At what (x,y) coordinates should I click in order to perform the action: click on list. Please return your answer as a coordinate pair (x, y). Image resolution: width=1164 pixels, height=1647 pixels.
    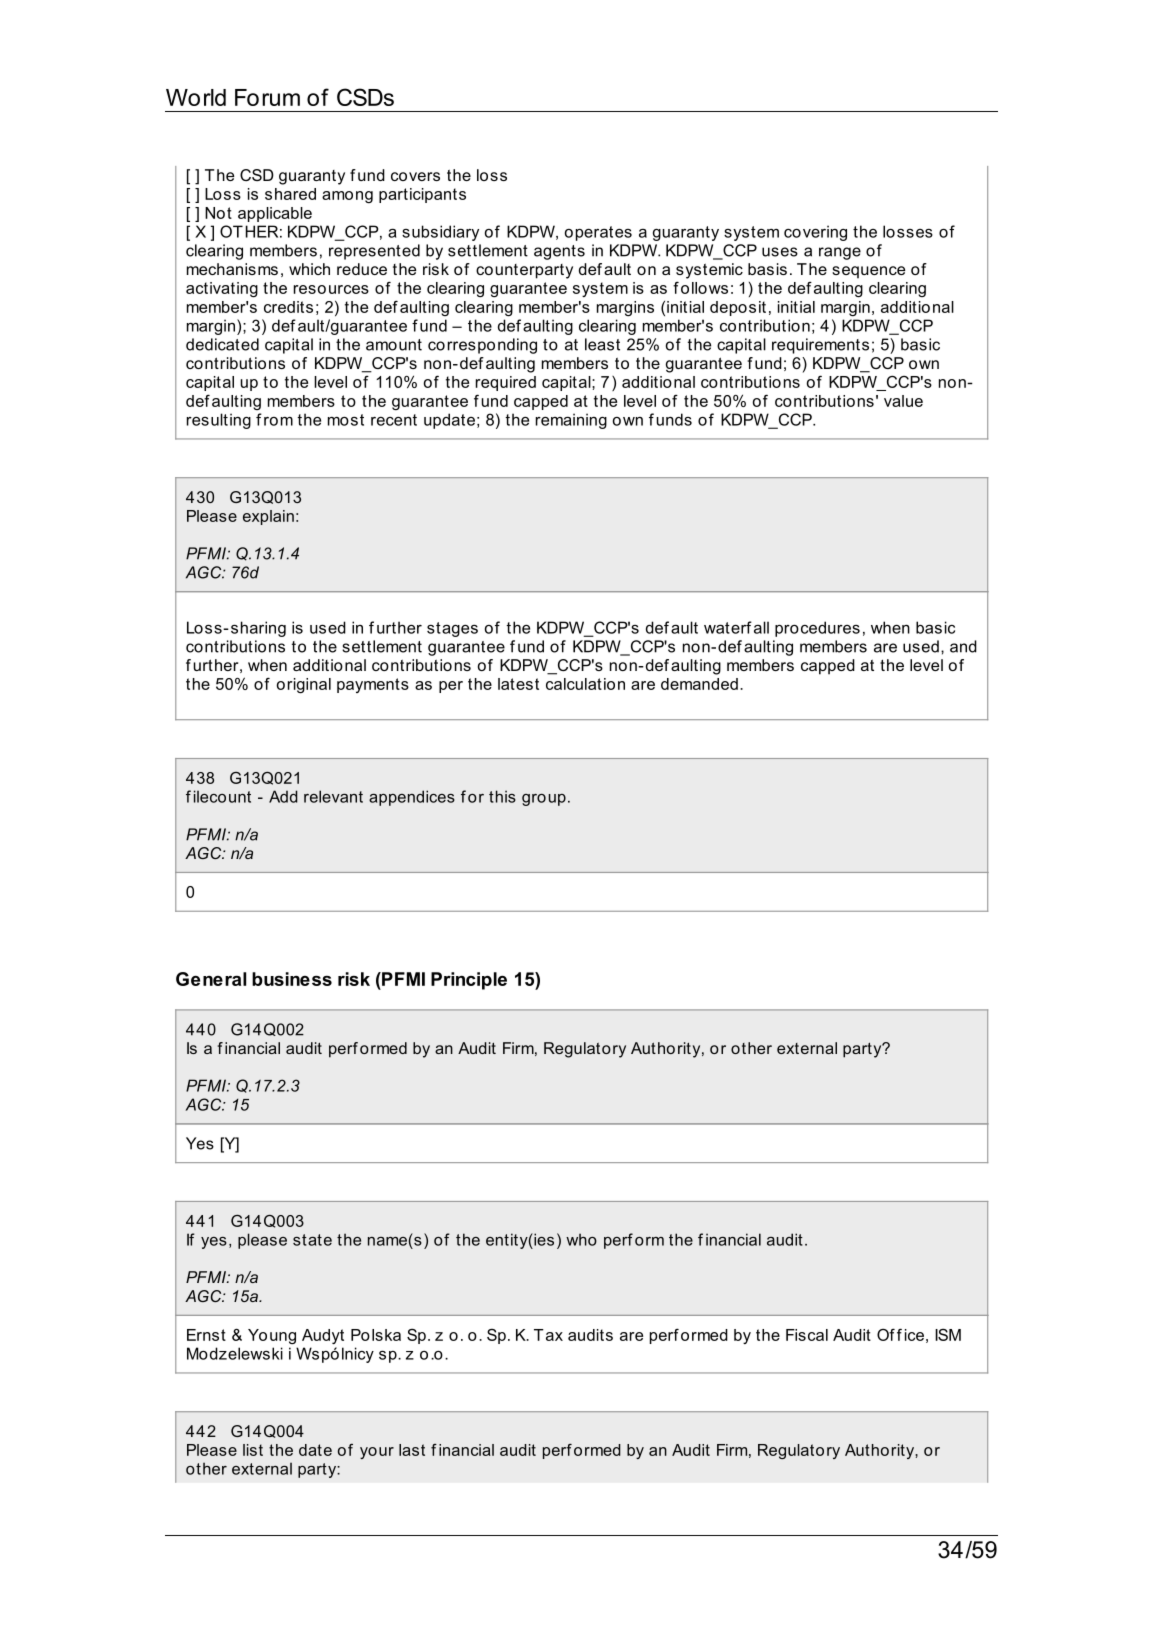
    Looking at the image, I should click on (253, 1450).
